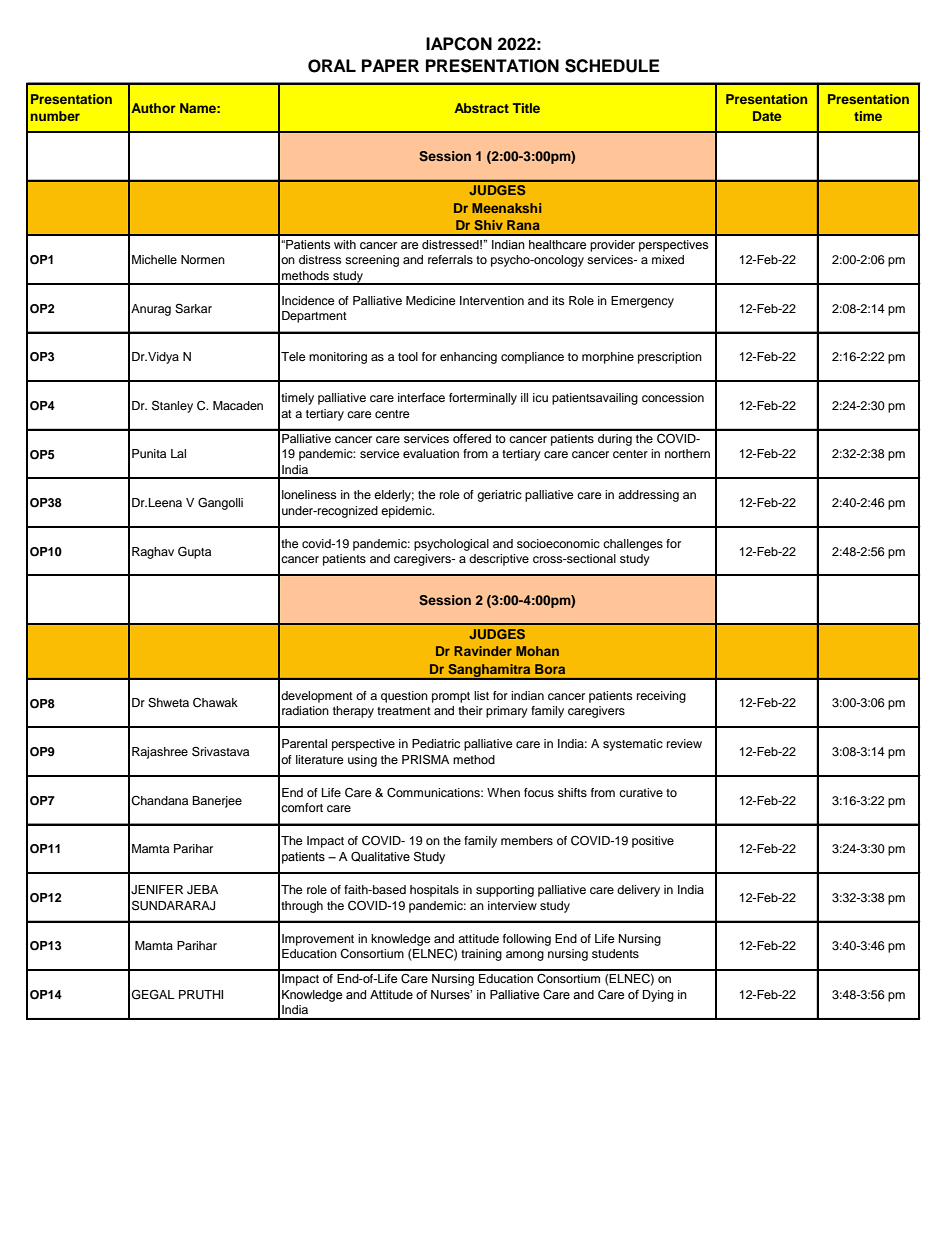  What do you see at coordinates (425, 759) in the document?
I see `PRISMA` at bounding box center [425, 759].
